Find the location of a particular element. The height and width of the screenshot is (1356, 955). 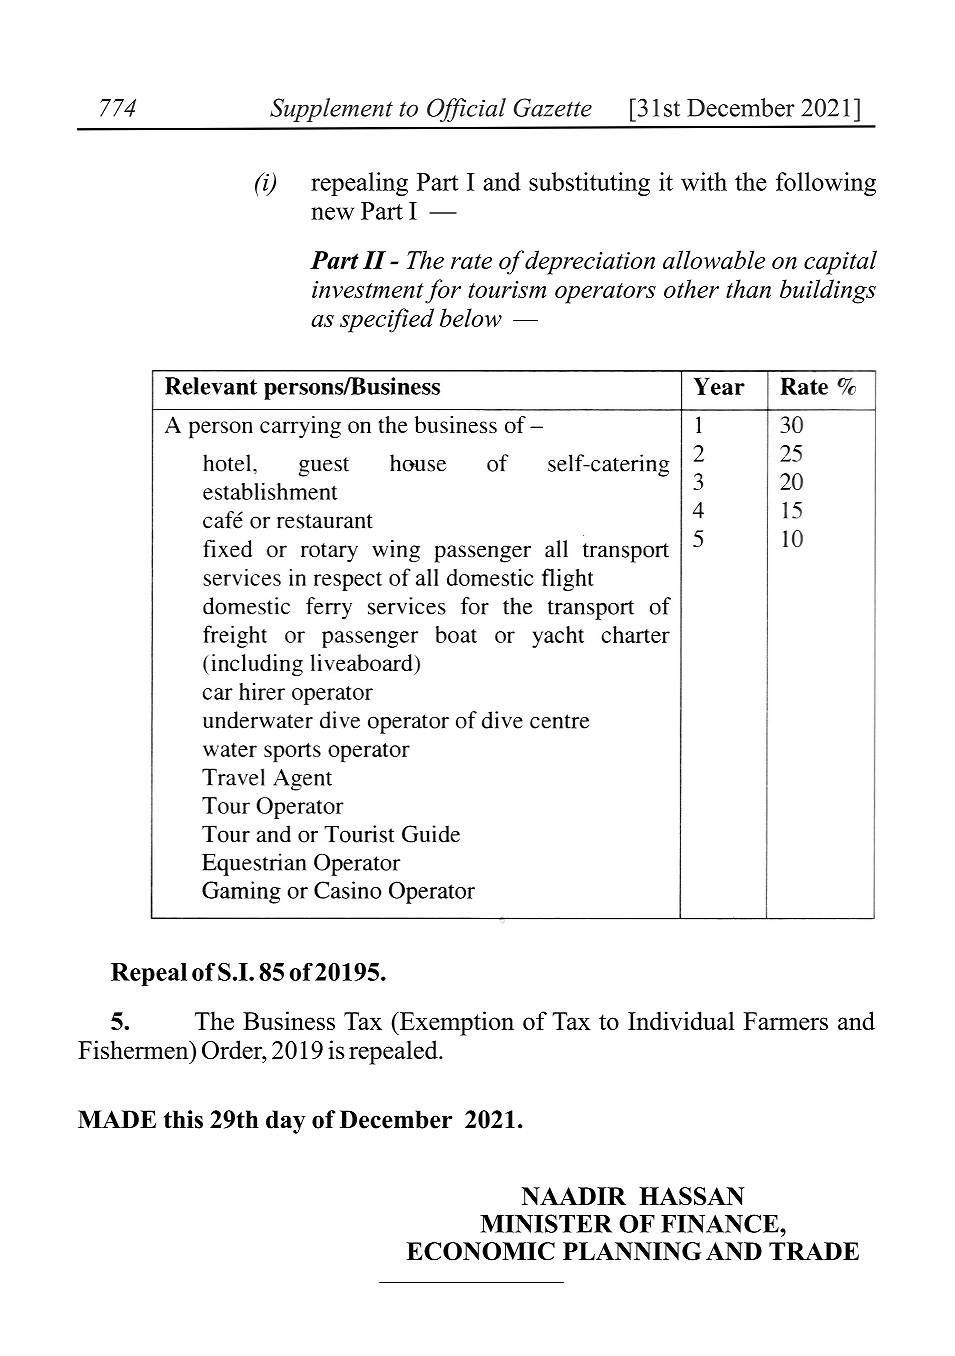

than is located at coordinates (748, 288).
